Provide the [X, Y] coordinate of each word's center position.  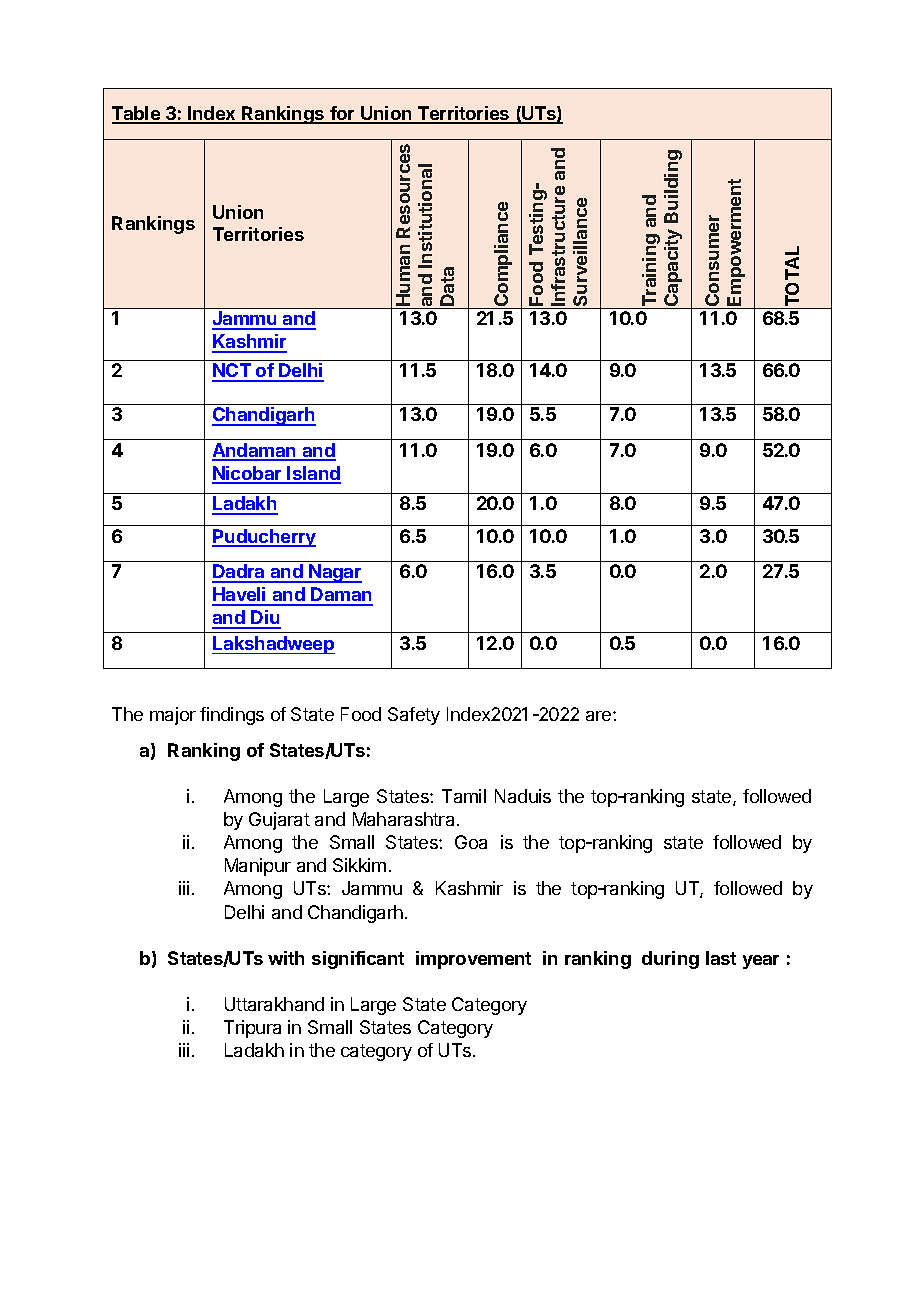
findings [232, 716]
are [600, 716]
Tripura [252, 1029]
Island [313, 474]
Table [137, 114]
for [342, 114]
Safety [414, 716]
